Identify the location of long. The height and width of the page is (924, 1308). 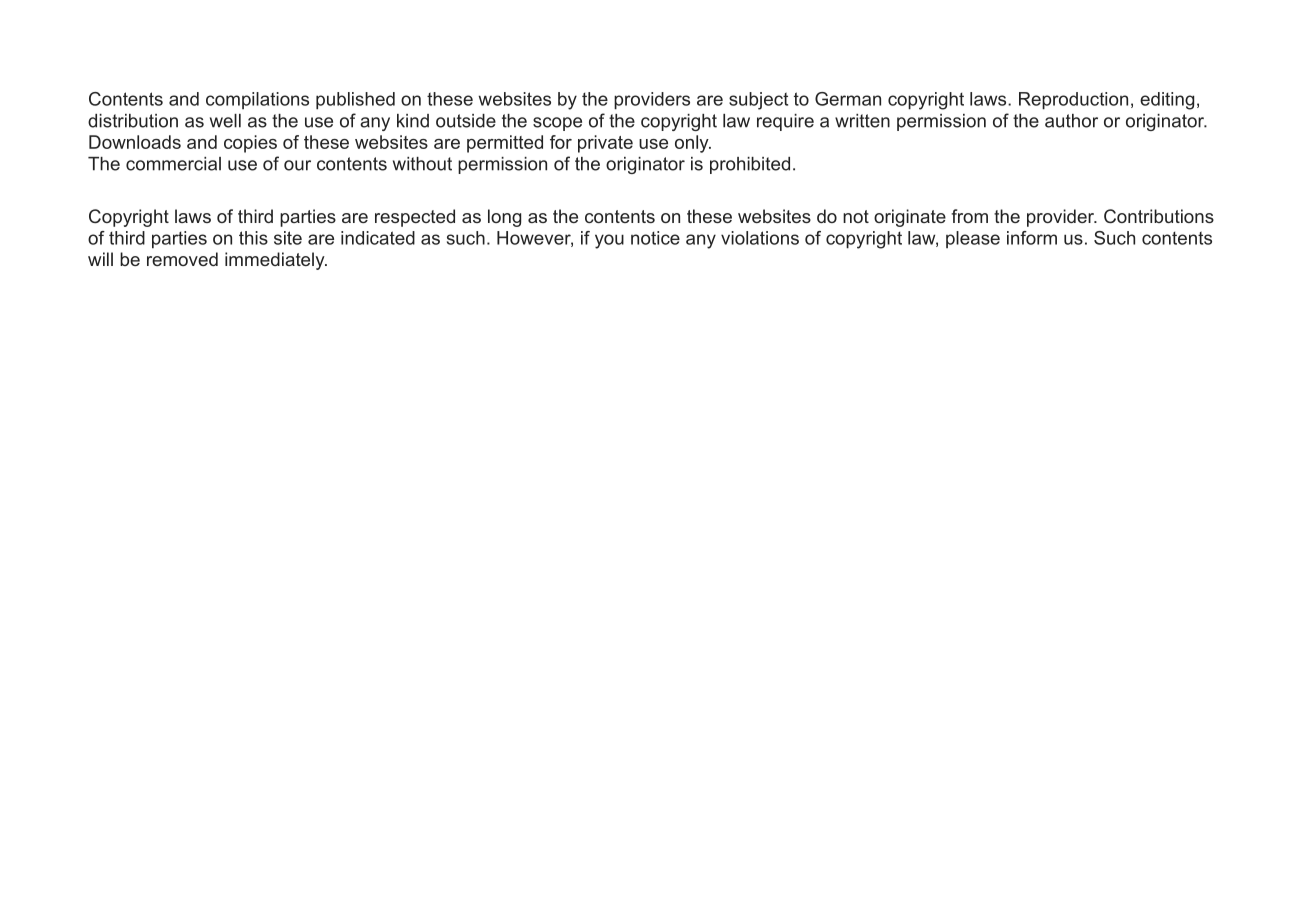
(504, 218).
